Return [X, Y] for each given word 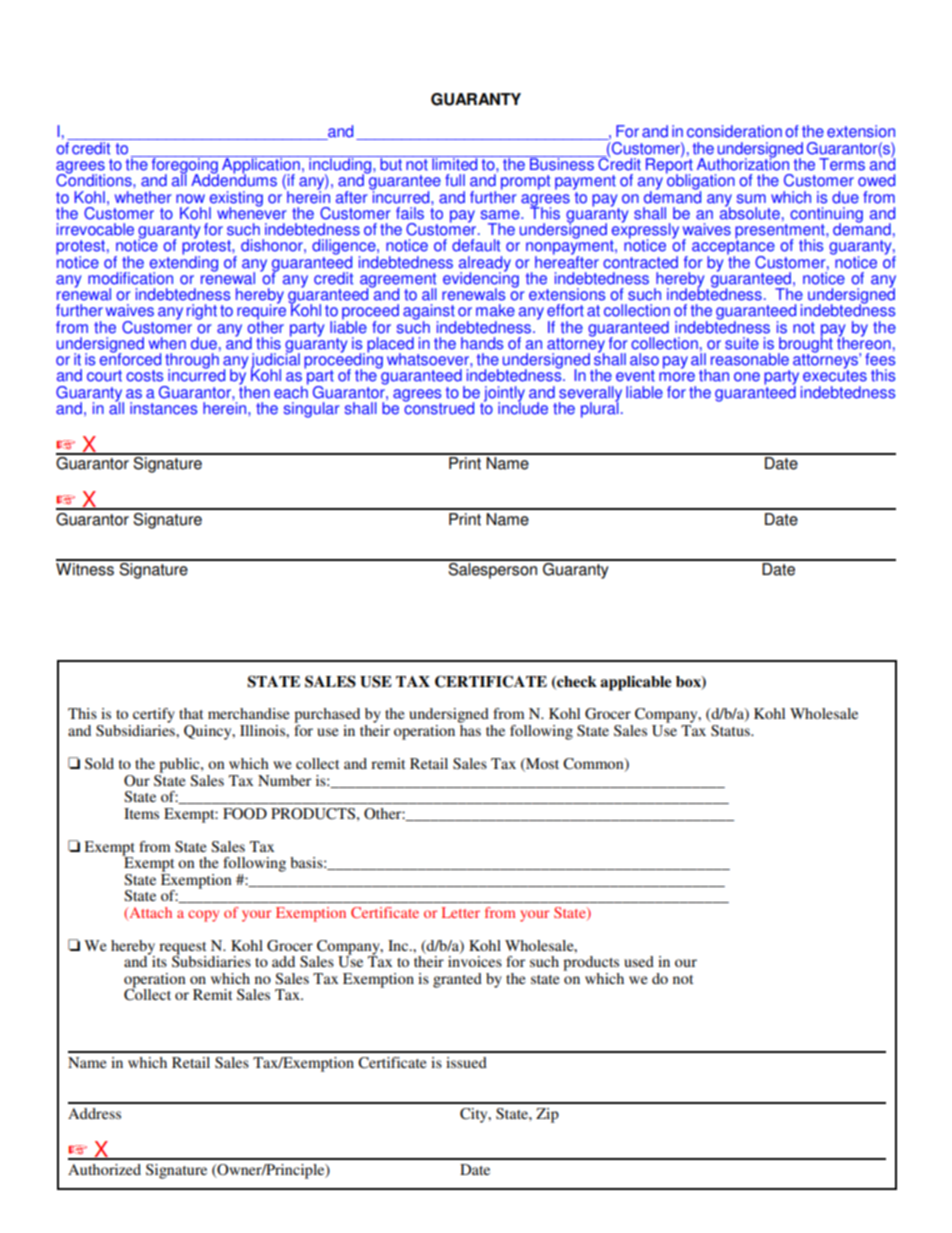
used [639, 961]
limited [455, 163]
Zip [547, 1115]
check [576, 682]
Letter [461, 912]
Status [731, 730]
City [475, 1115]
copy [203, 916]
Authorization [743, 163]
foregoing [184, 166]
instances [163, 408]
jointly [503, 395]
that [191, 713]
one [747, 377]
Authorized [104, 1169]
